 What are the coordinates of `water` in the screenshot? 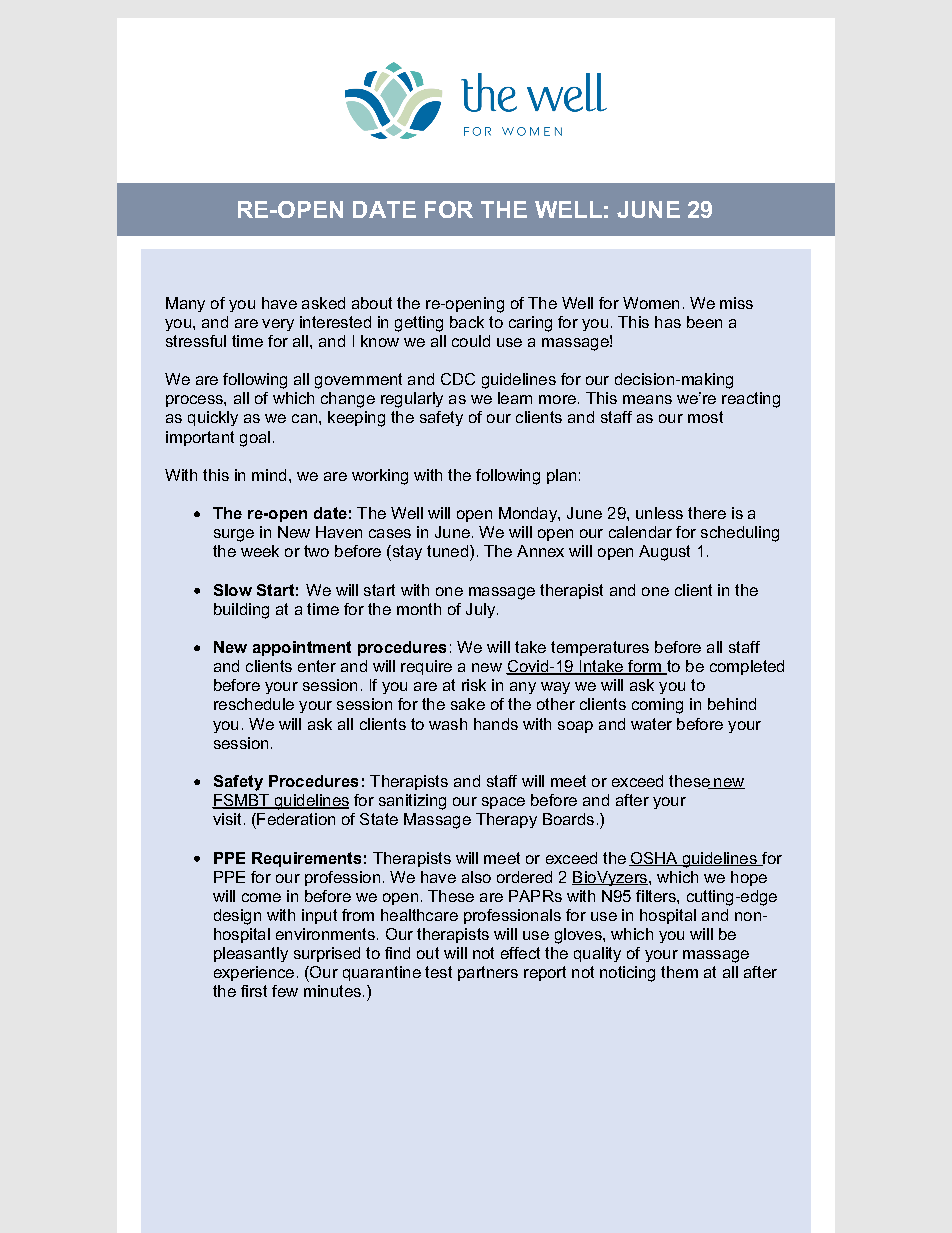 It's located at (651, 724).
